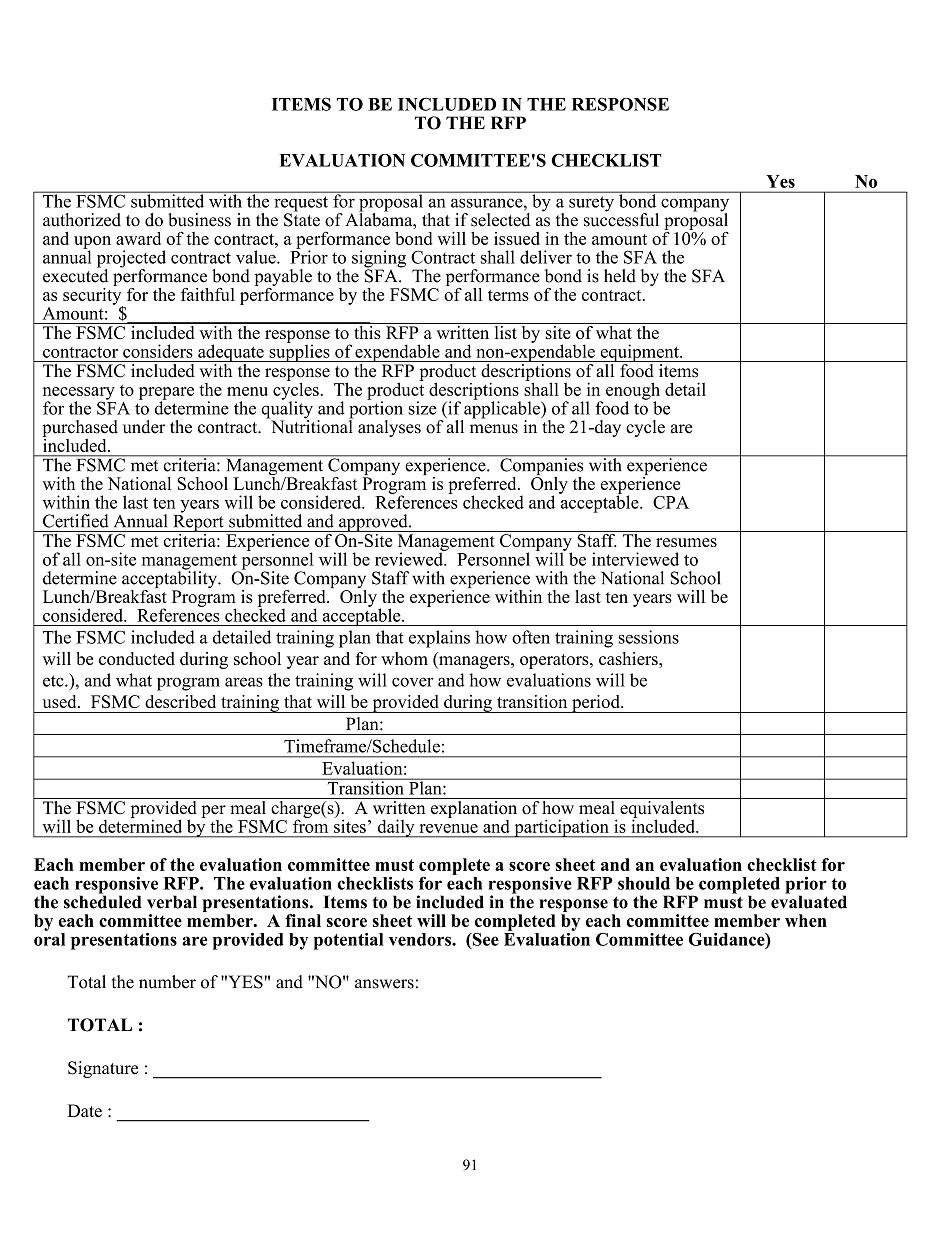 The height and width of the screenshot is (1233, 952). I want to click on signing, so click(379, 260).
